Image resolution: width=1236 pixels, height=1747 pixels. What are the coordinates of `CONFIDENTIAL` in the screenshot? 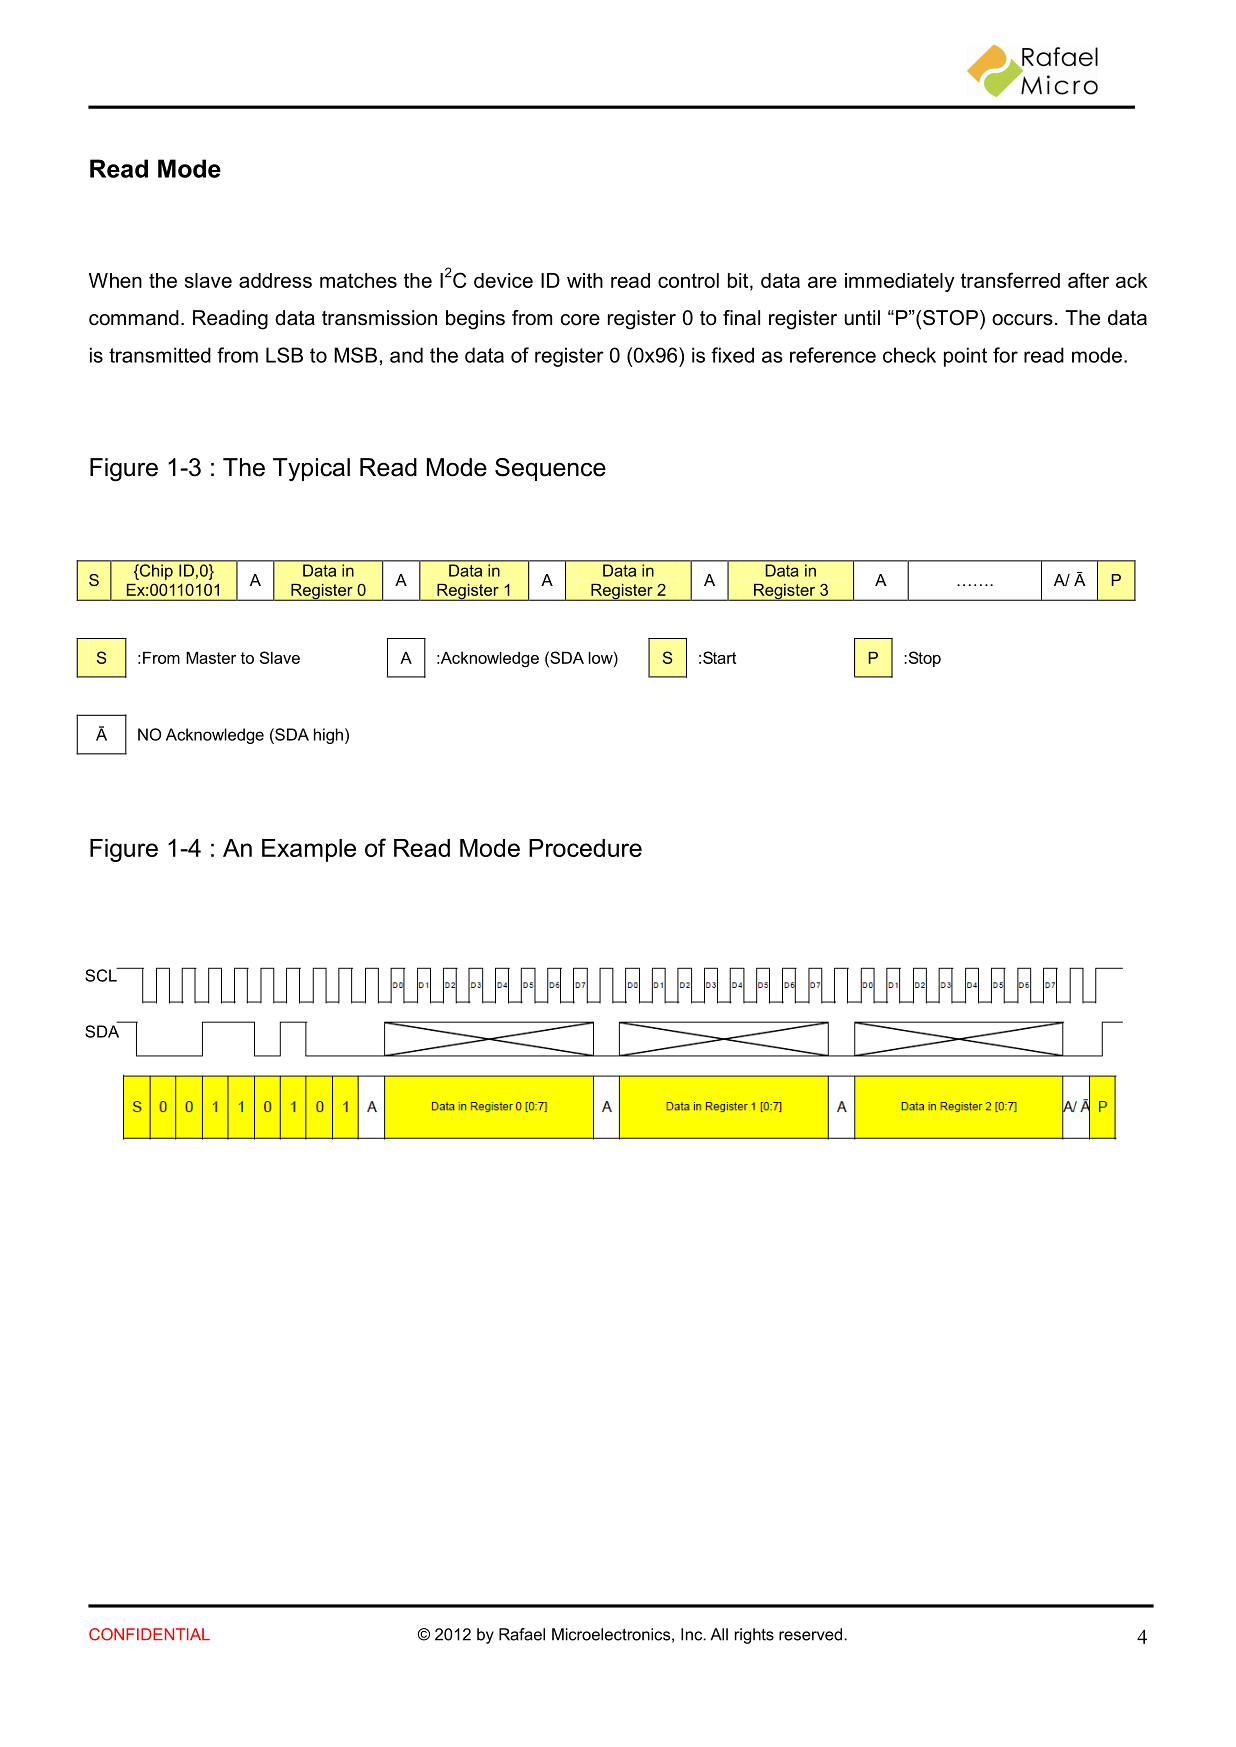 It's located at (149, 1634).
